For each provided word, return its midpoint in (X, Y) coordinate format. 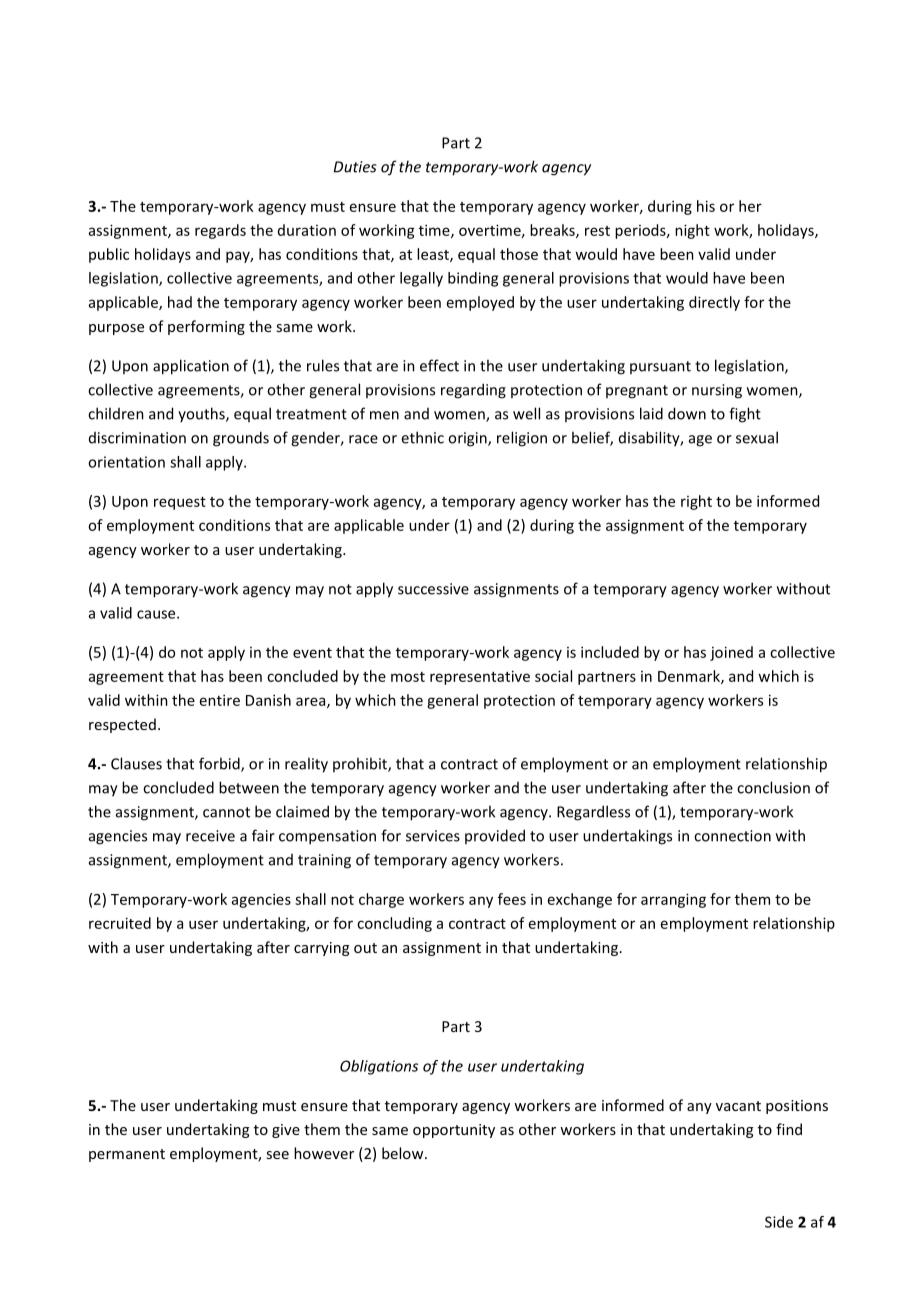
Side (779, 1222)
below (404, 1153)
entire (220, 700)
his (706, 206)
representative (480, 677)
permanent (127, 1155)
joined (731, 653)
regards (220, 231)
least (434, 255)
